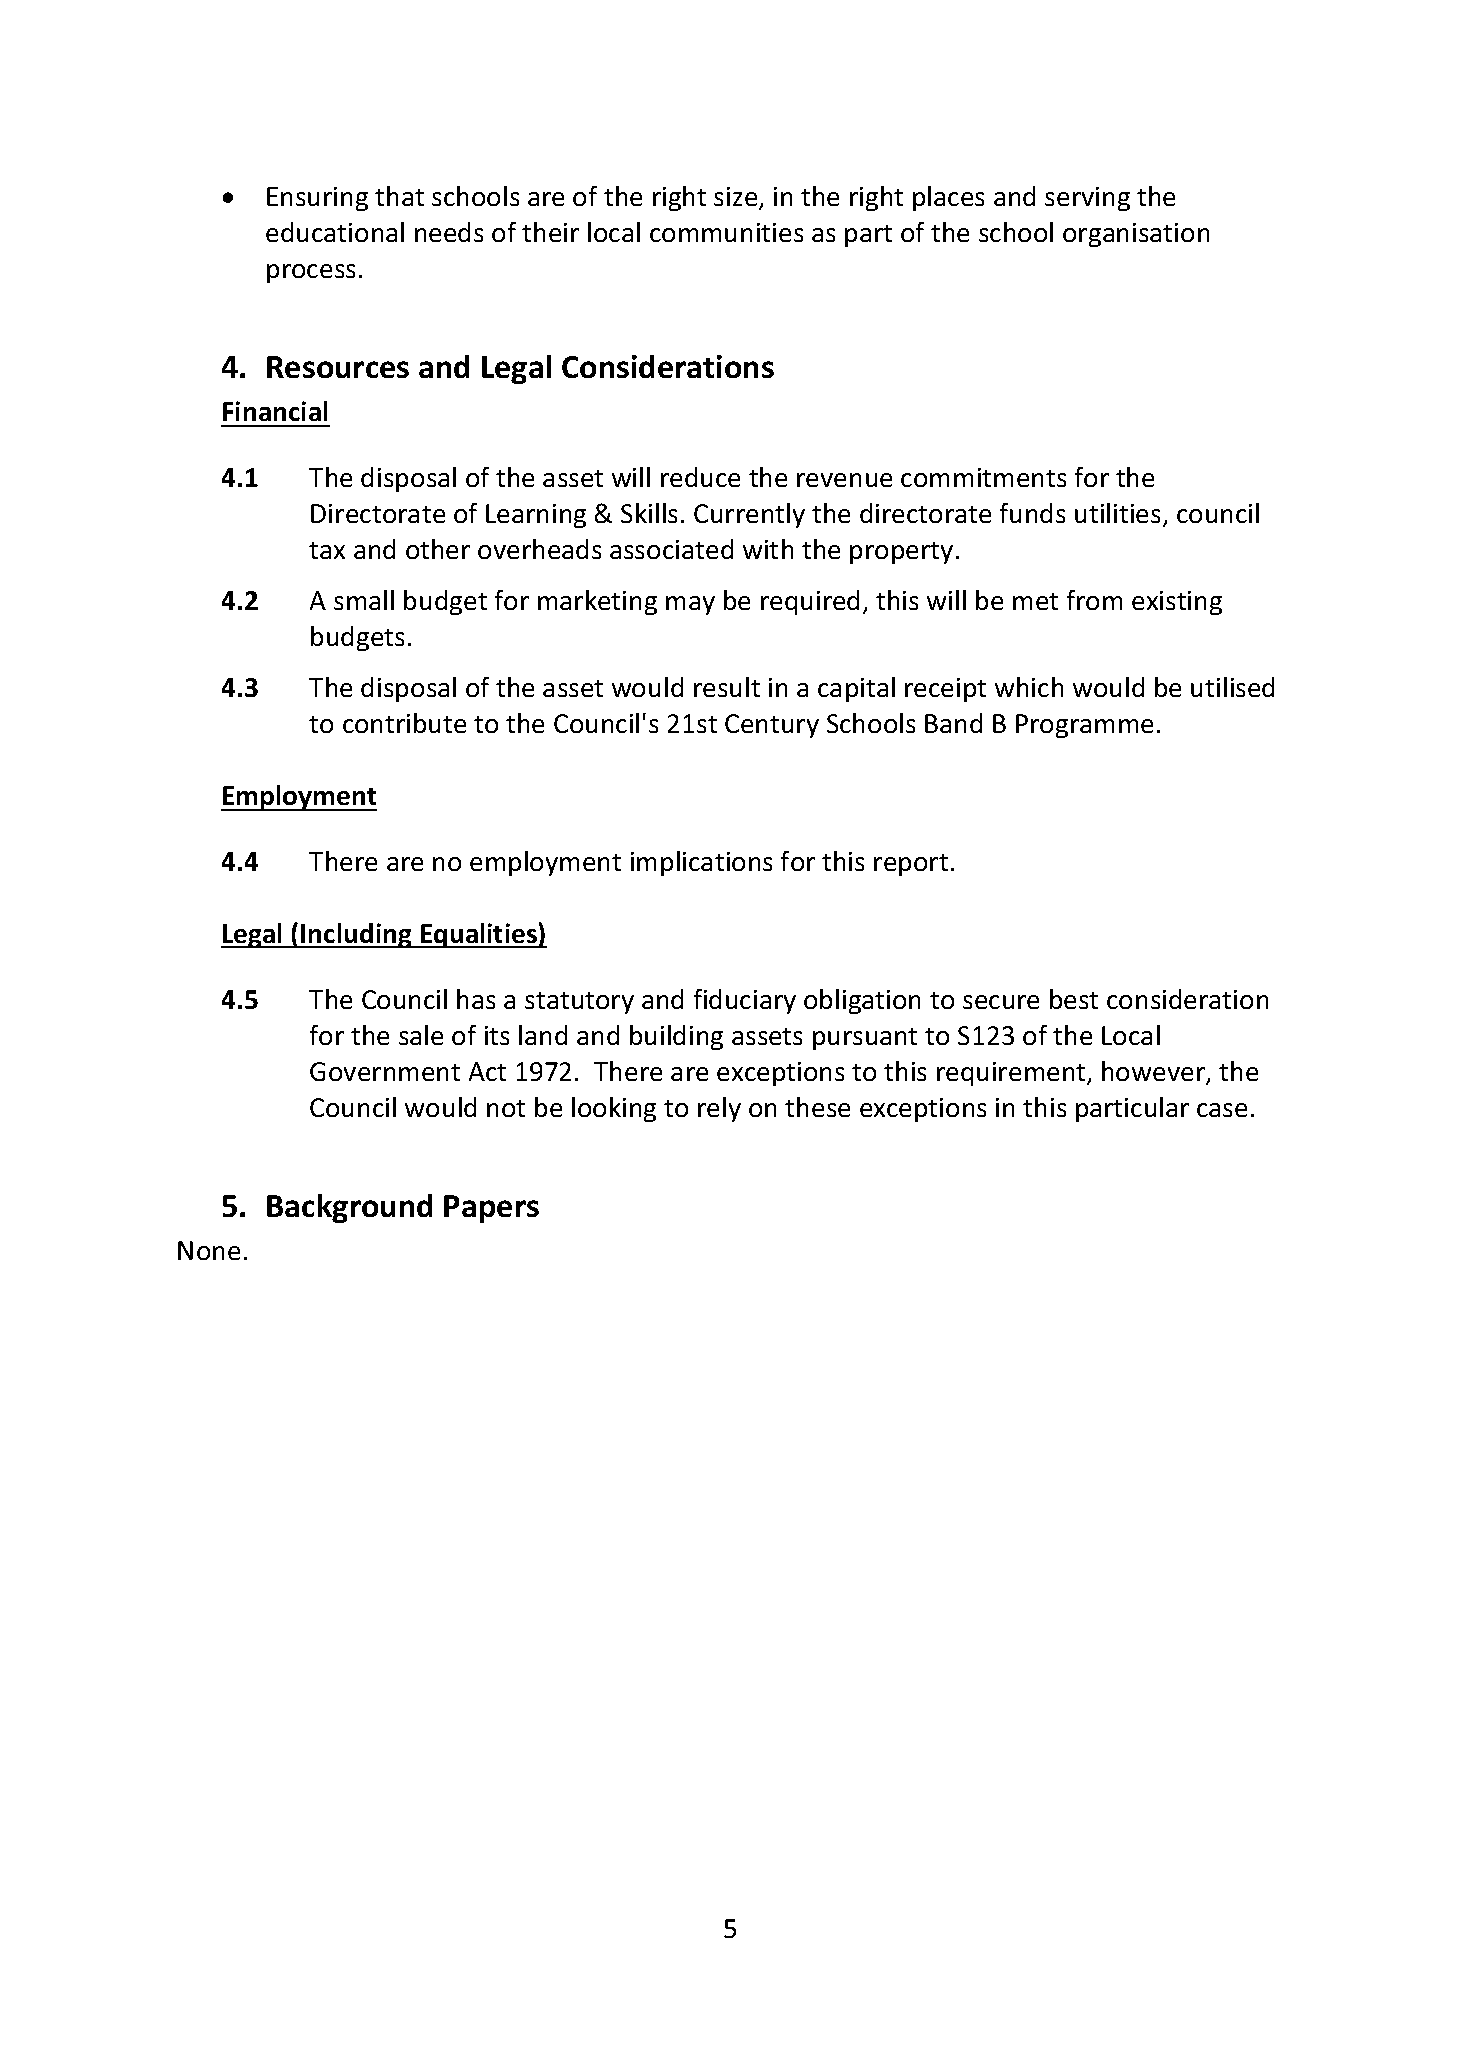  What do you see at coordinates (349, 1208) in the screenshot?
I see `Background` at bounding box center [349, 1208].
